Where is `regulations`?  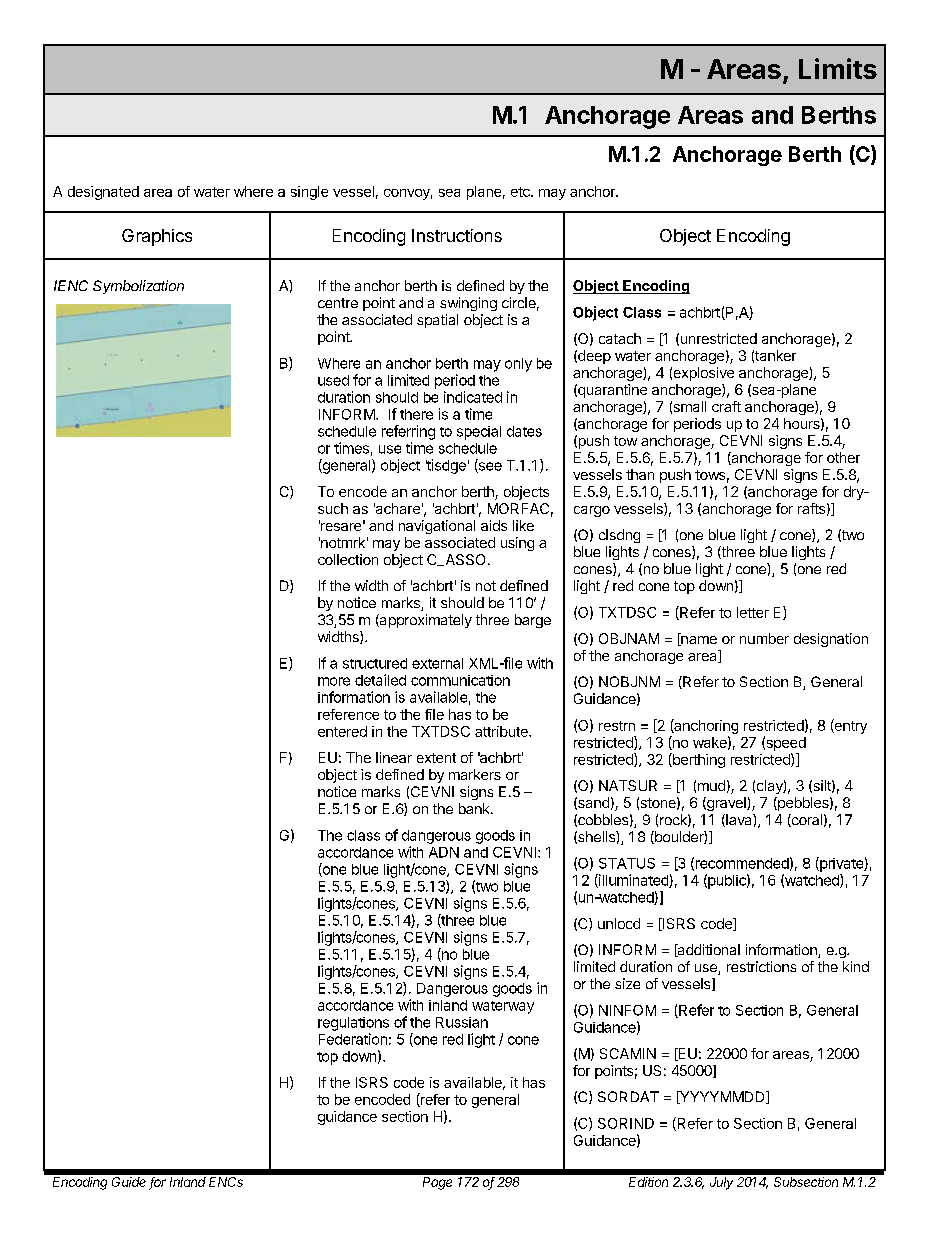 regulations is located at coordinates (353, 1024).
